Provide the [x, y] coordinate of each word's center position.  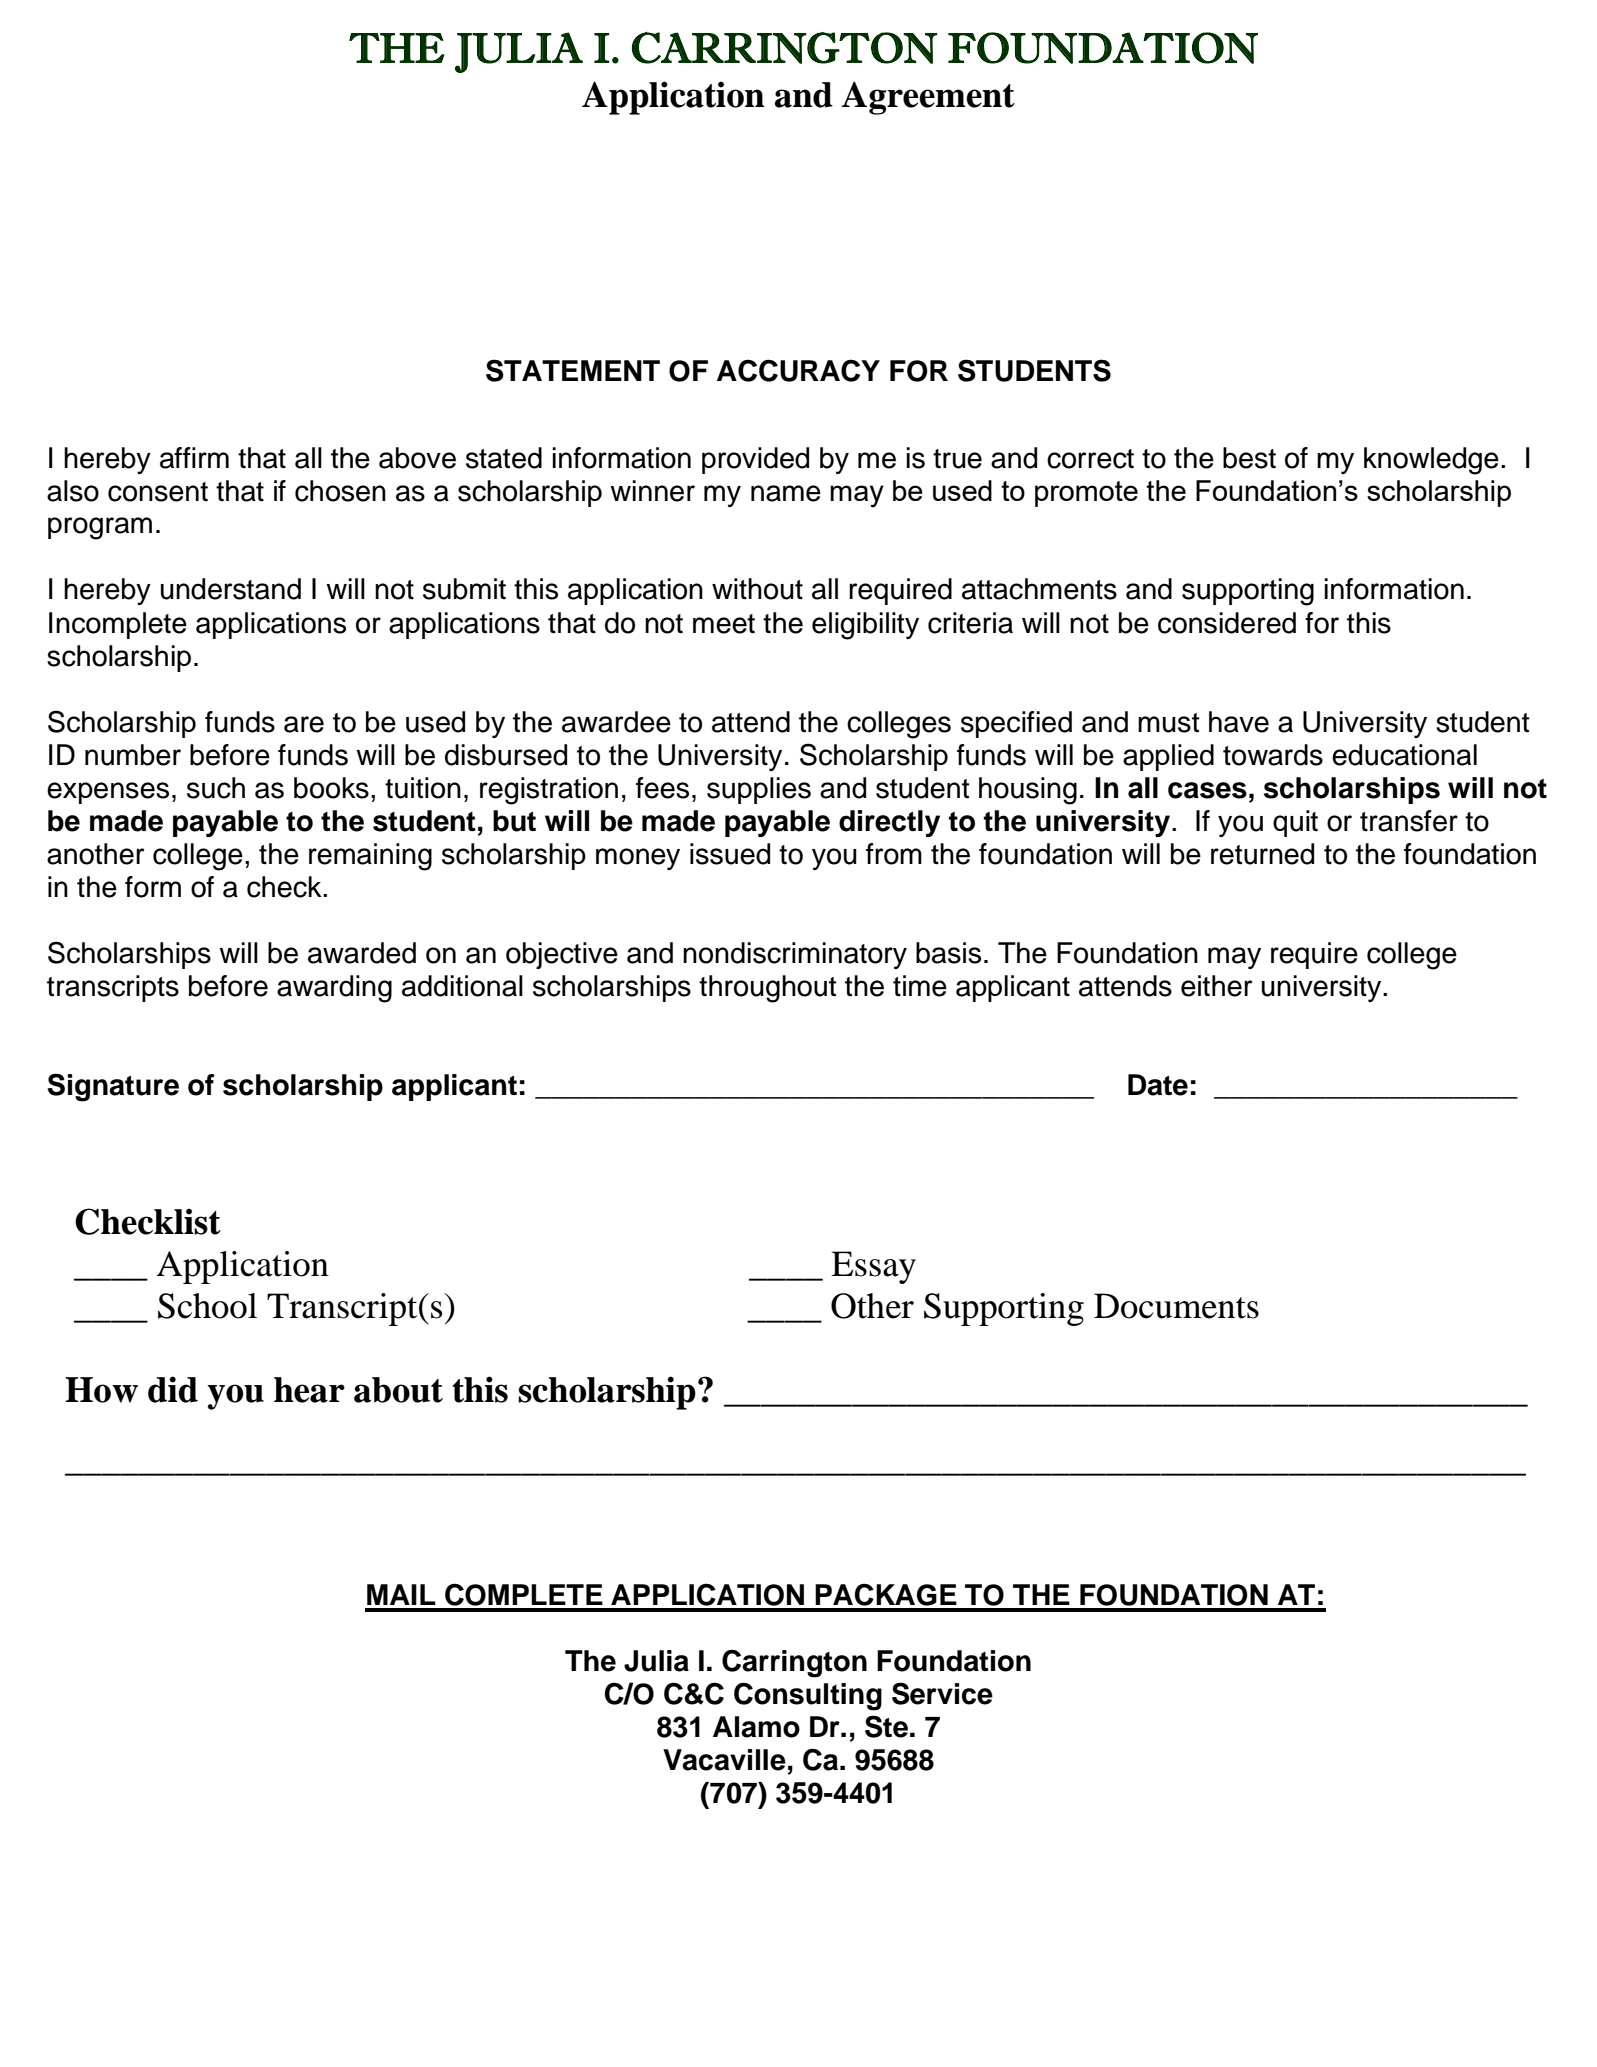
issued [730, 854]
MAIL [401, 1594]
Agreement [928, 98]
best [1249, 458]
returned [1262, 854]
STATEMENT [573, 370]
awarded [362, 953]
